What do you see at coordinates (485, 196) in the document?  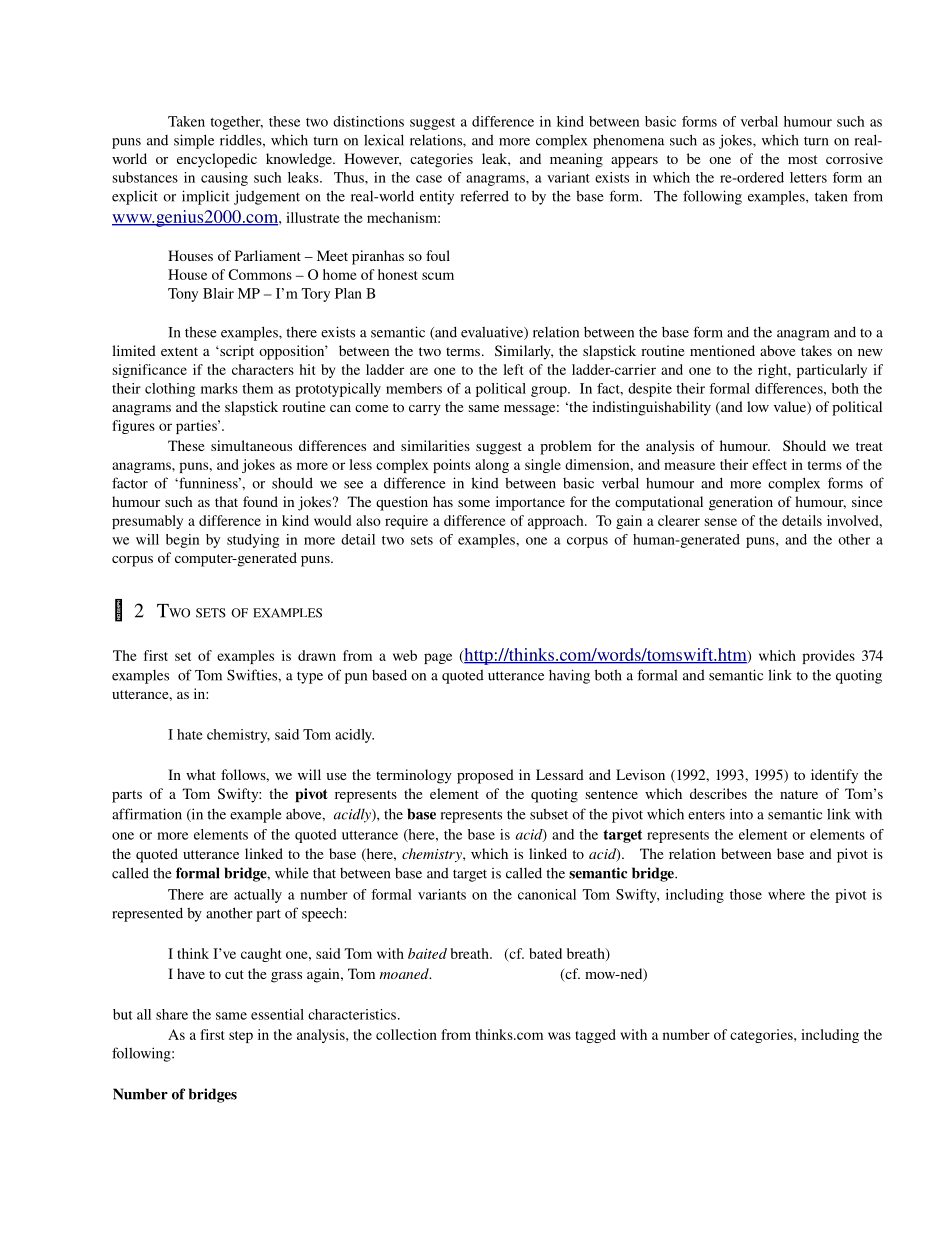 I see `referred` at bounding box center [485, 196].
